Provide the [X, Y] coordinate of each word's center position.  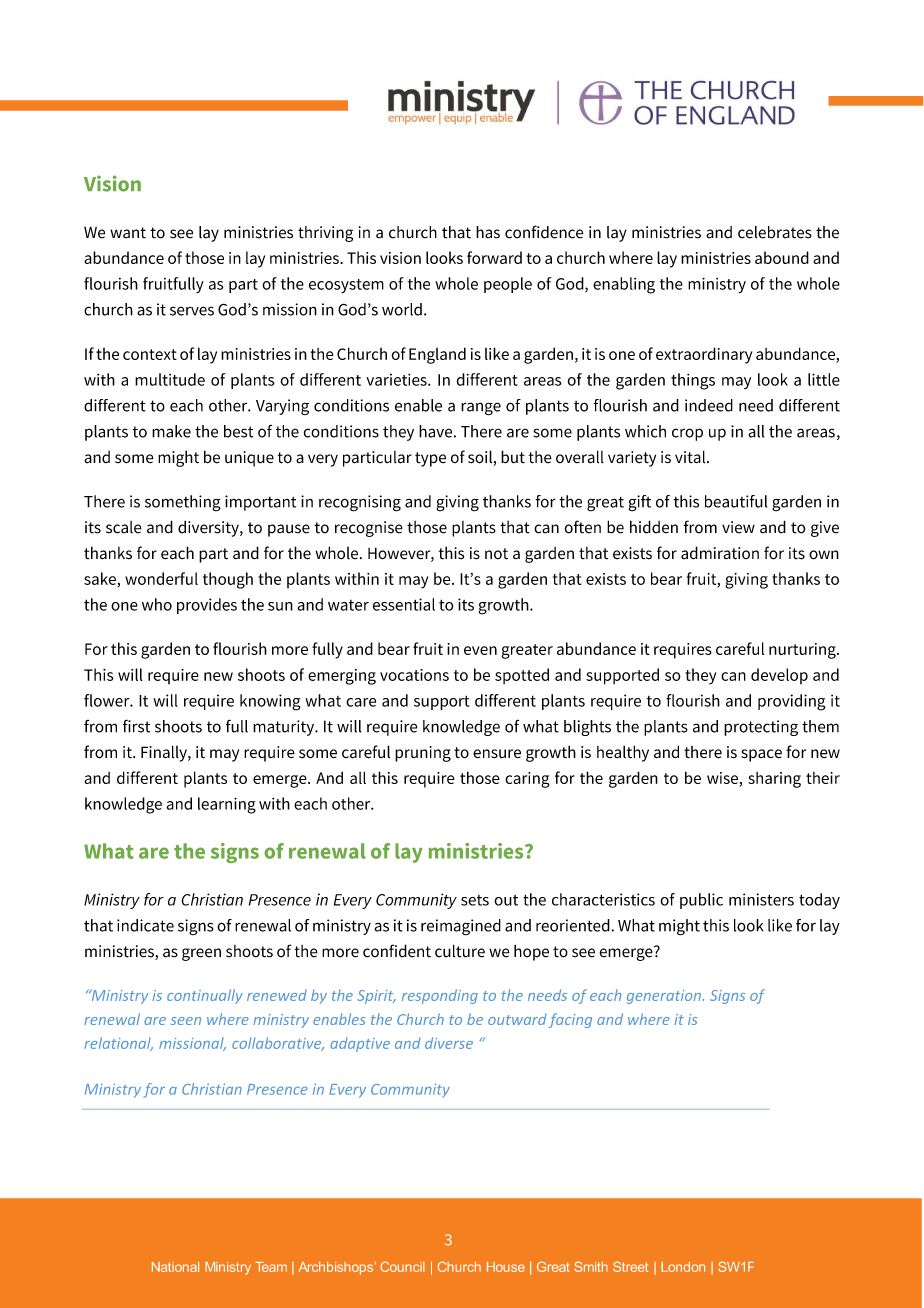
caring [527, 780]
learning [227, 805]
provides [207, 606]
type [430, 459]
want [128, 233]
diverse [449, 1043]
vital [691, 457]
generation [665, 997]
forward [494, 257]
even [480, 650]
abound [782, 257]
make [171, 431]
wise [723, 779]
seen [186, 1021]
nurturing [803, 651]
